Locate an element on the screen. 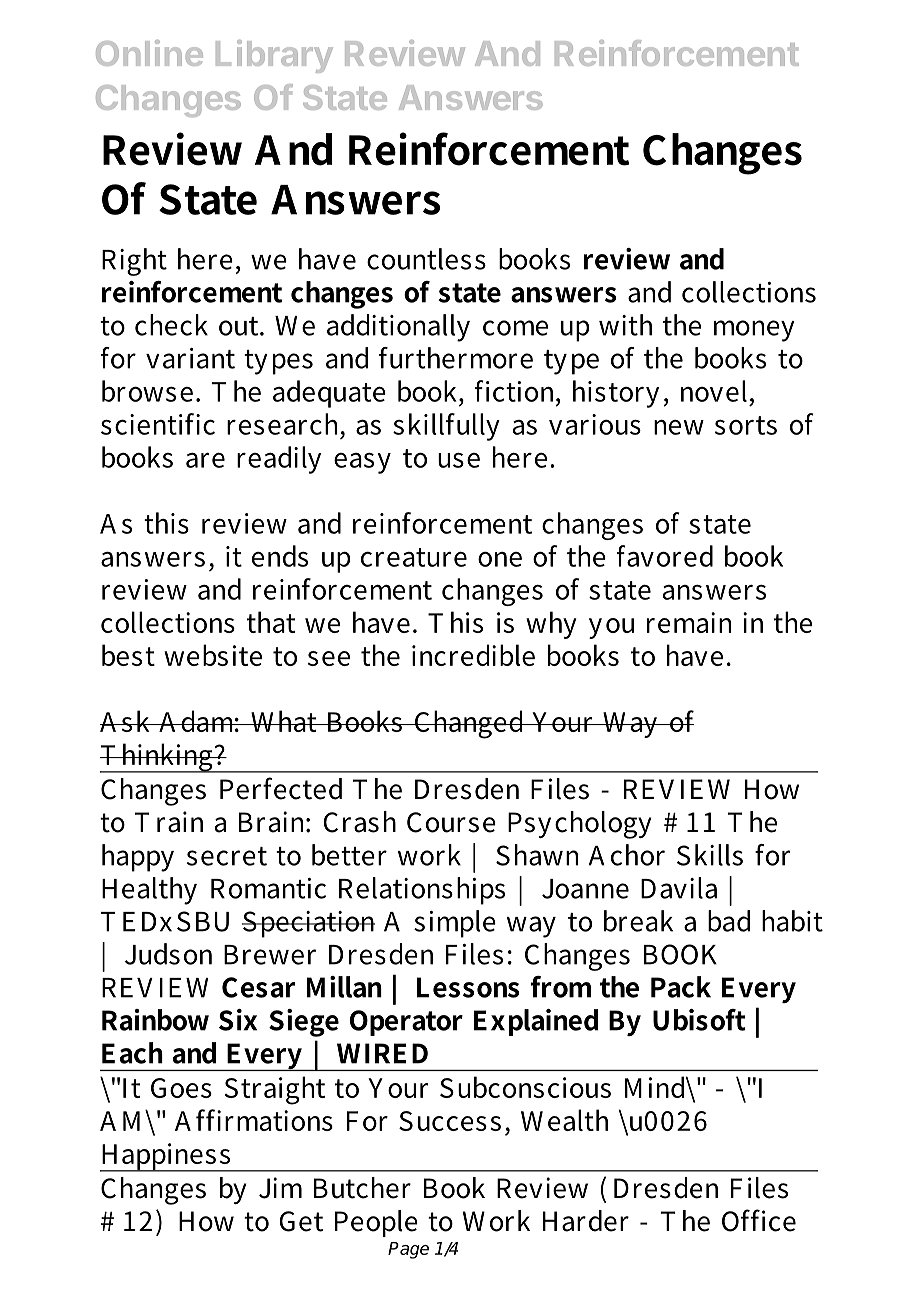 The image size is (924, 1311). Library is located at coordinates (274, 56).
